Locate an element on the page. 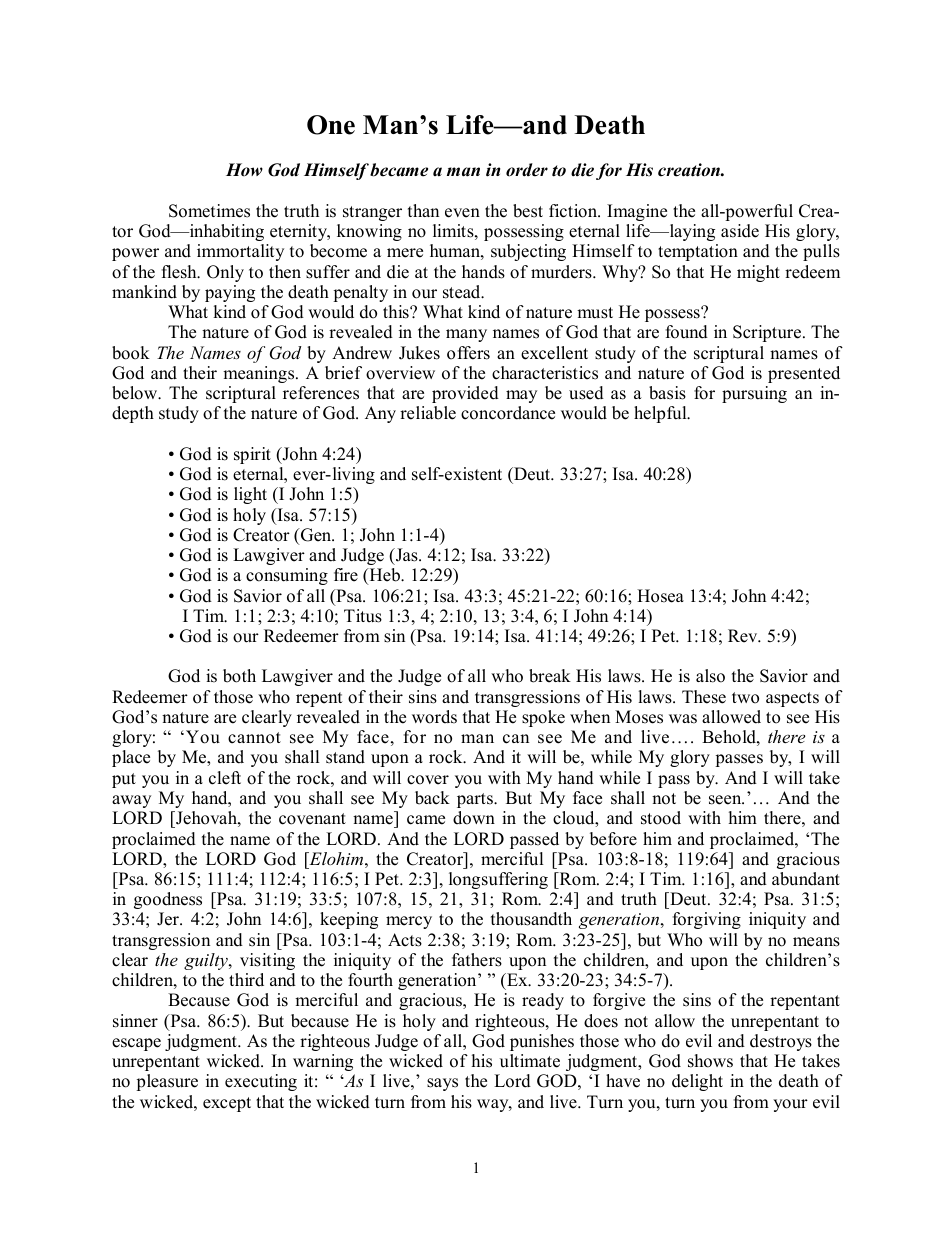 Image resolution: width=952 pixels, height=1233 pixels. seen is located at coordinates (726, 800).
